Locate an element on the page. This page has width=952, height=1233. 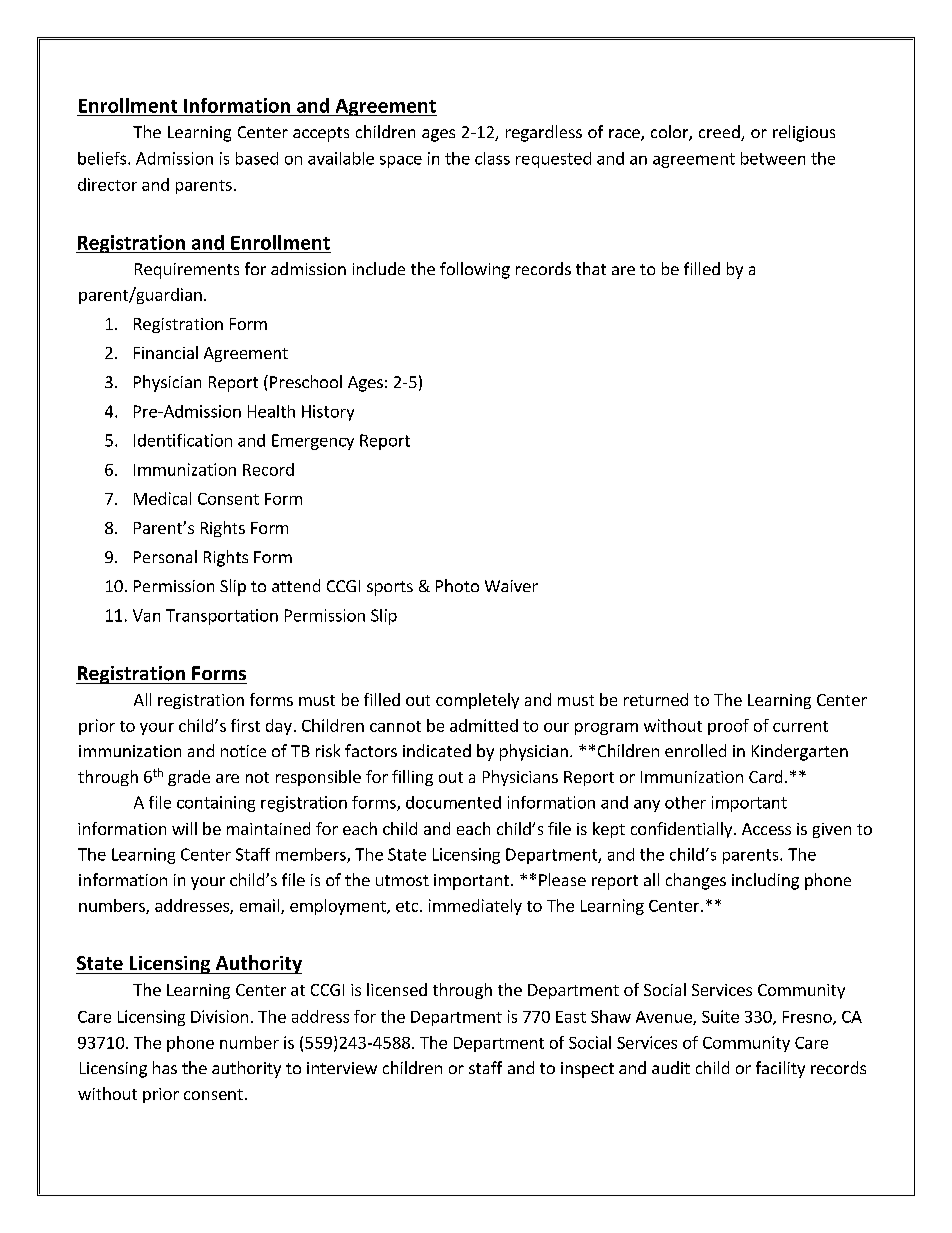
between is located at coordinates (773, 158).
